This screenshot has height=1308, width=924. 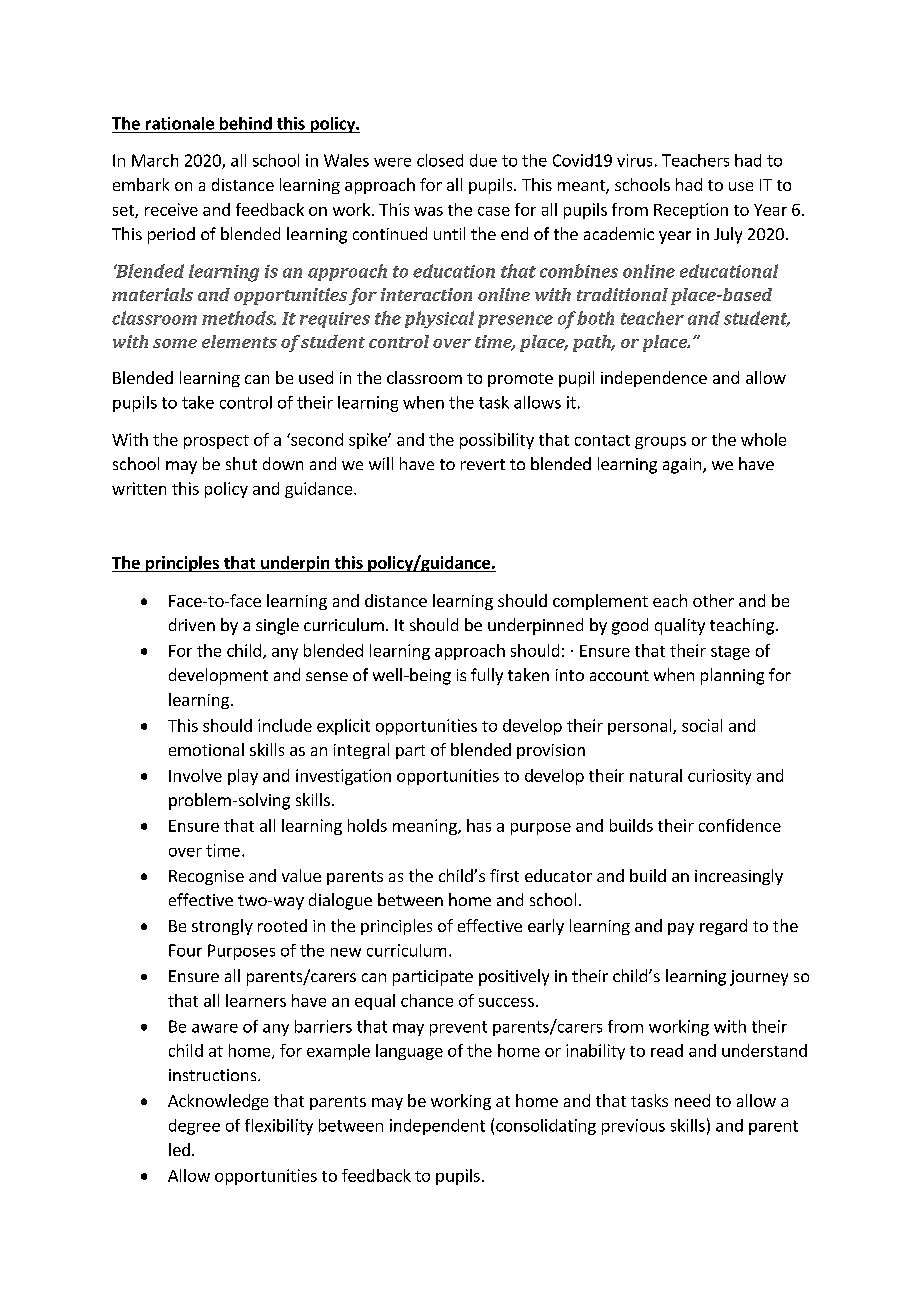 What do you see at coordinates (702, 725) in the screenshot?
I see `social` at bounding box center [702, 725].
